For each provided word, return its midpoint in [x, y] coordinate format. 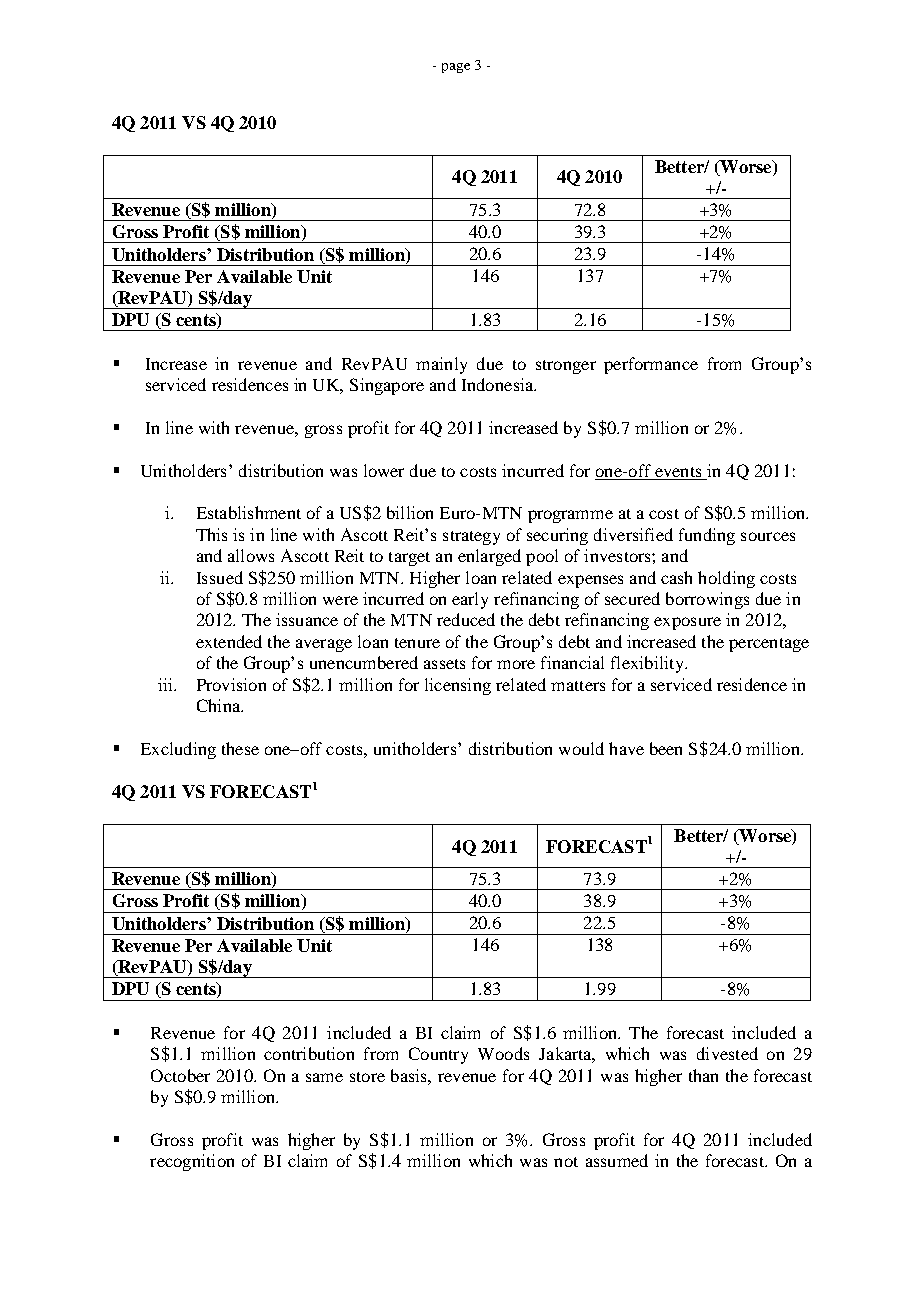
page [456, 68]
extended [229, 641]
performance [651, 365]
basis [410, 1075]
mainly [441, 365]
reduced [466, 619]
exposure [687, 623]
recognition [192, 1162]
